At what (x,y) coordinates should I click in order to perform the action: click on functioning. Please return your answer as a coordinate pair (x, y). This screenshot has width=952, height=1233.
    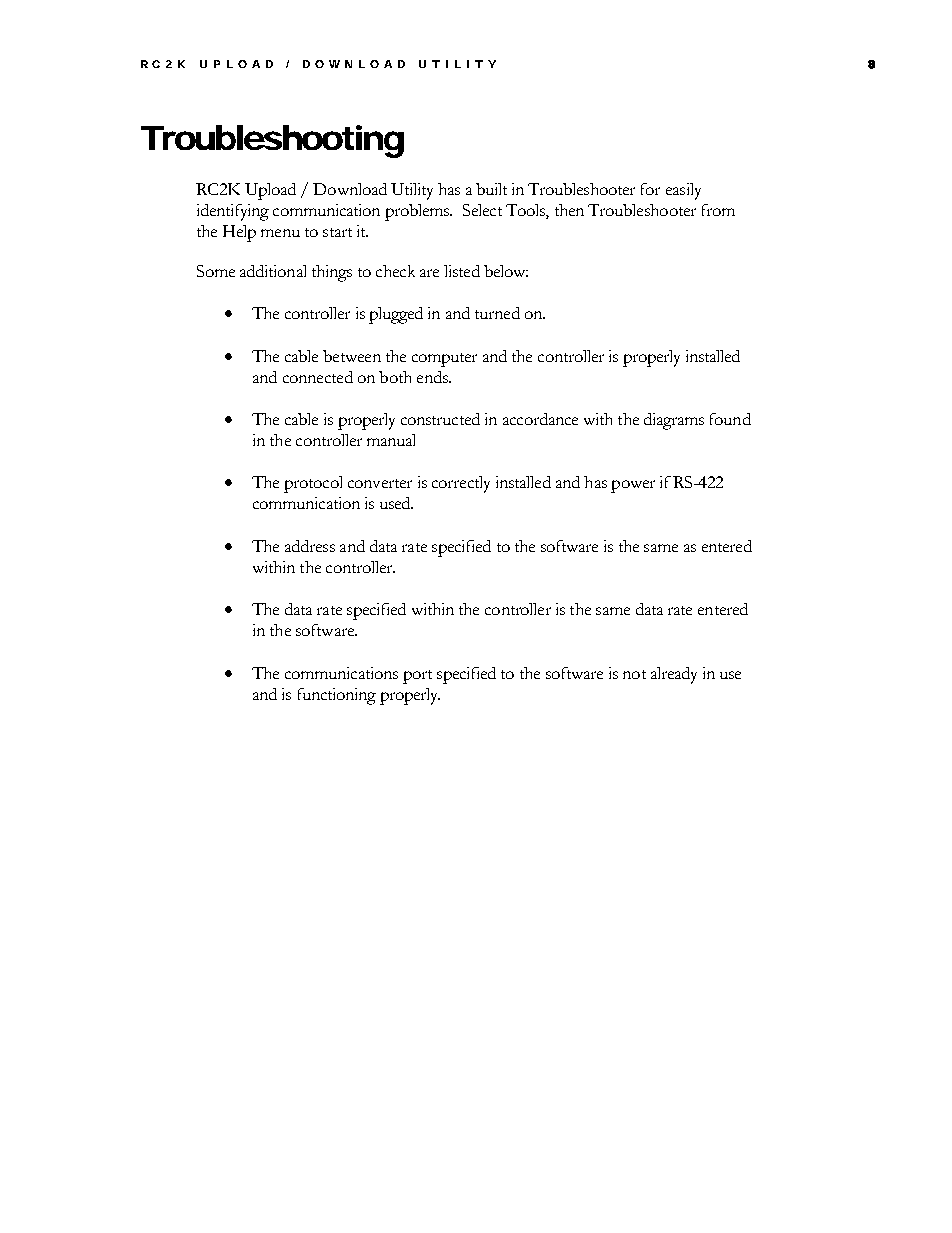
    Looking at the image, I should click on (337, 696).
